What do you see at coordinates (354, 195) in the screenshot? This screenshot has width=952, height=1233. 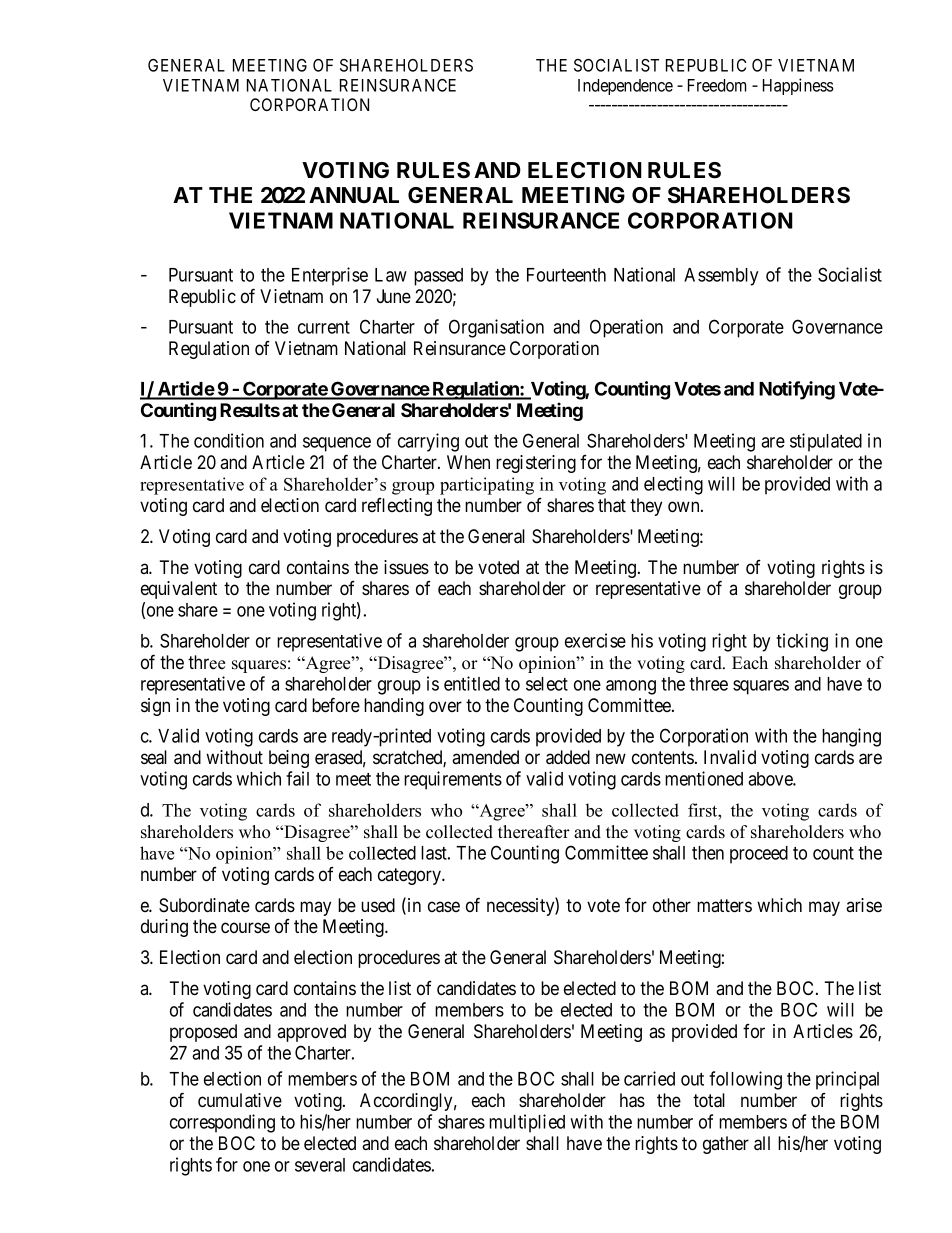 I see `ANNUAL` at bounding box center [354, 195].
